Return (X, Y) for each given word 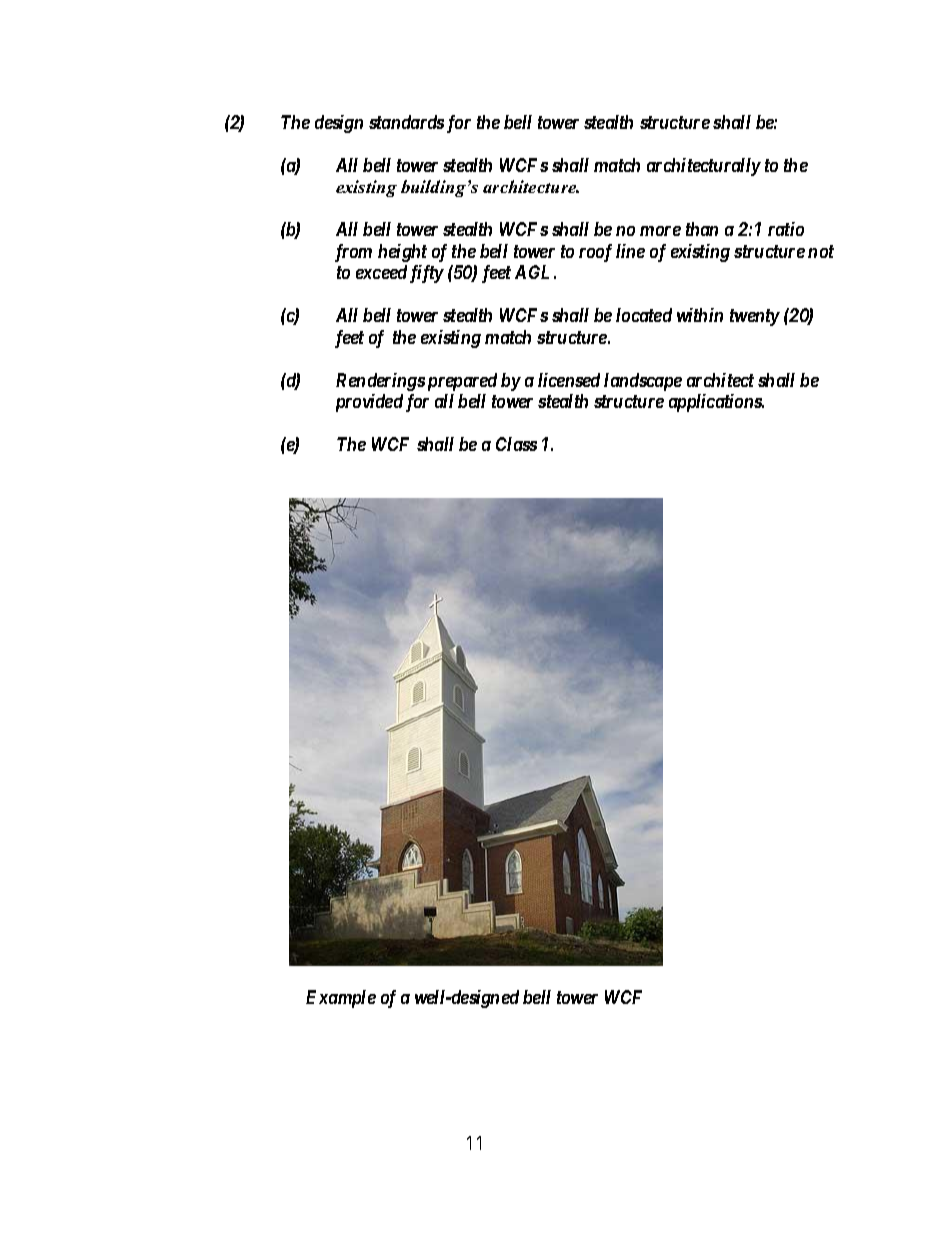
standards (406, 122)
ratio (786, 229)
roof (595, 253)
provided (369, 403)
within (700, 315)
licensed (569, 380)
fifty (427, 274)
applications (716, 403)
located (644, 315)
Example (341, 999)
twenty (755, 317)
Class (516, 444)
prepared (462, 382)
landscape (643, 382)
